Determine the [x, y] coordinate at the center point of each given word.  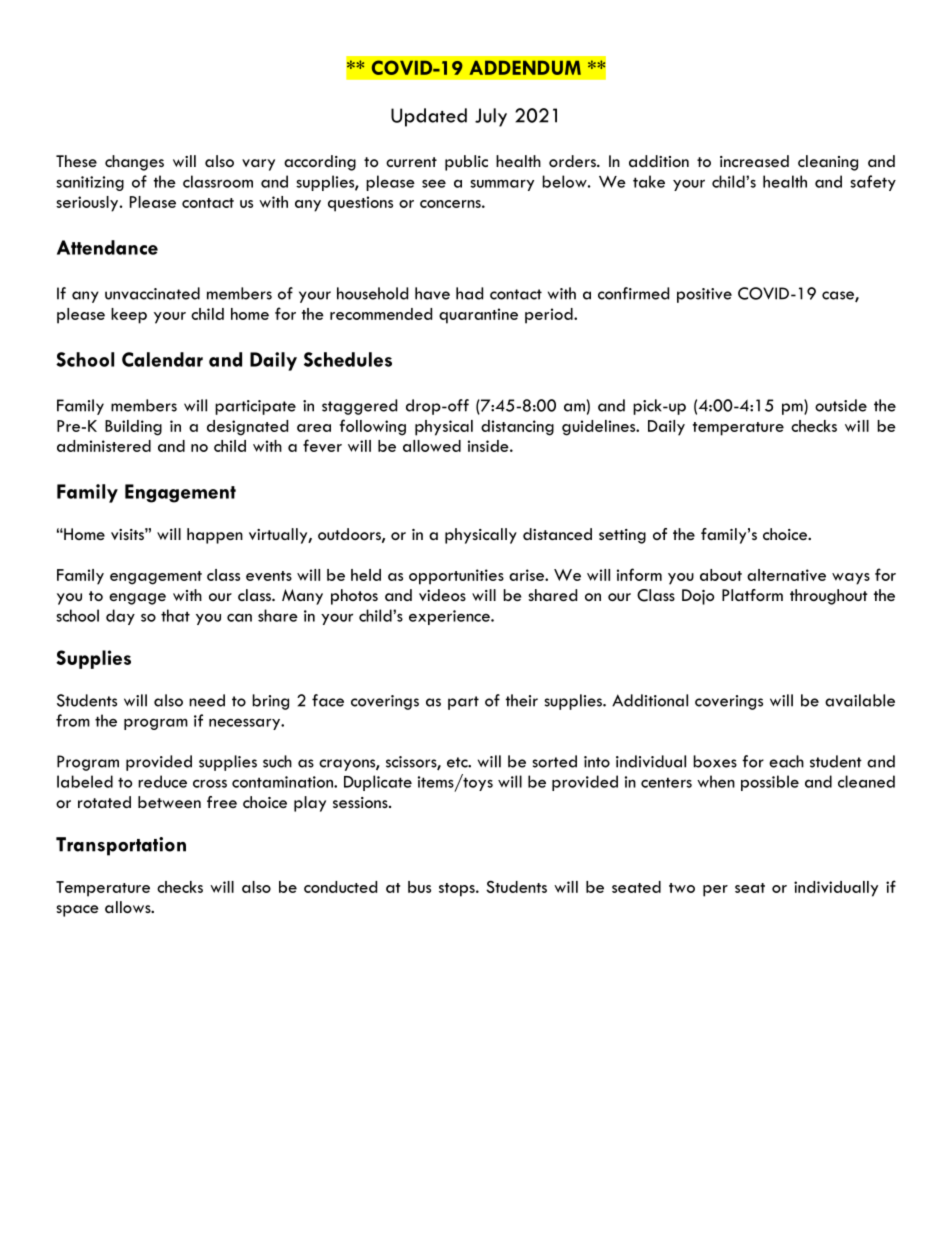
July [491, 117]
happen [215, 536]
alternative [786, 575]
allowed [432, 446]
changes [134, 163]
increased [754, 161]
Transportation [121, 846]
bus [419, 887]
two [682, 888]
